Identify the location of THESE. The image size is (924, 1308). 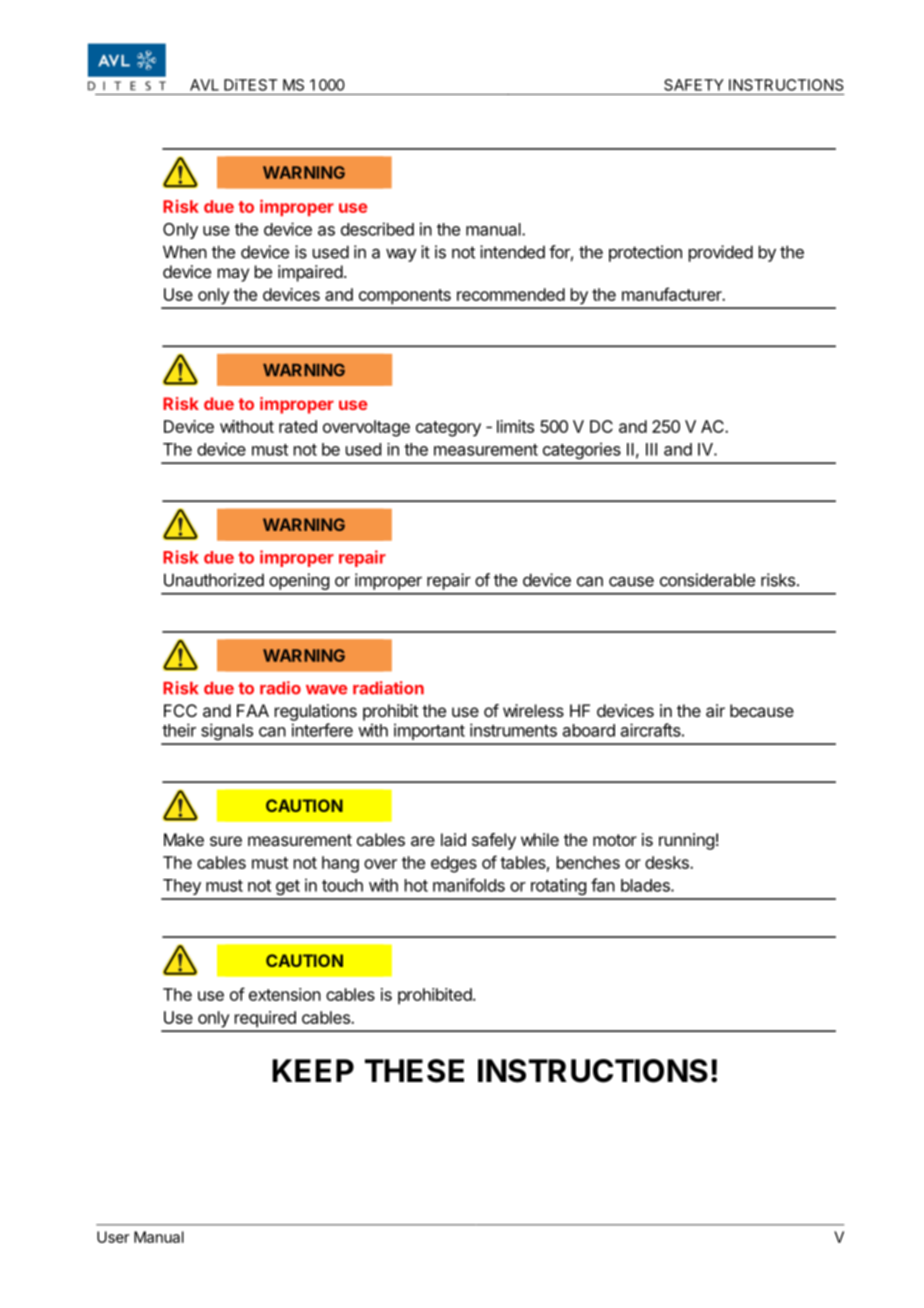
(414, 1071).
